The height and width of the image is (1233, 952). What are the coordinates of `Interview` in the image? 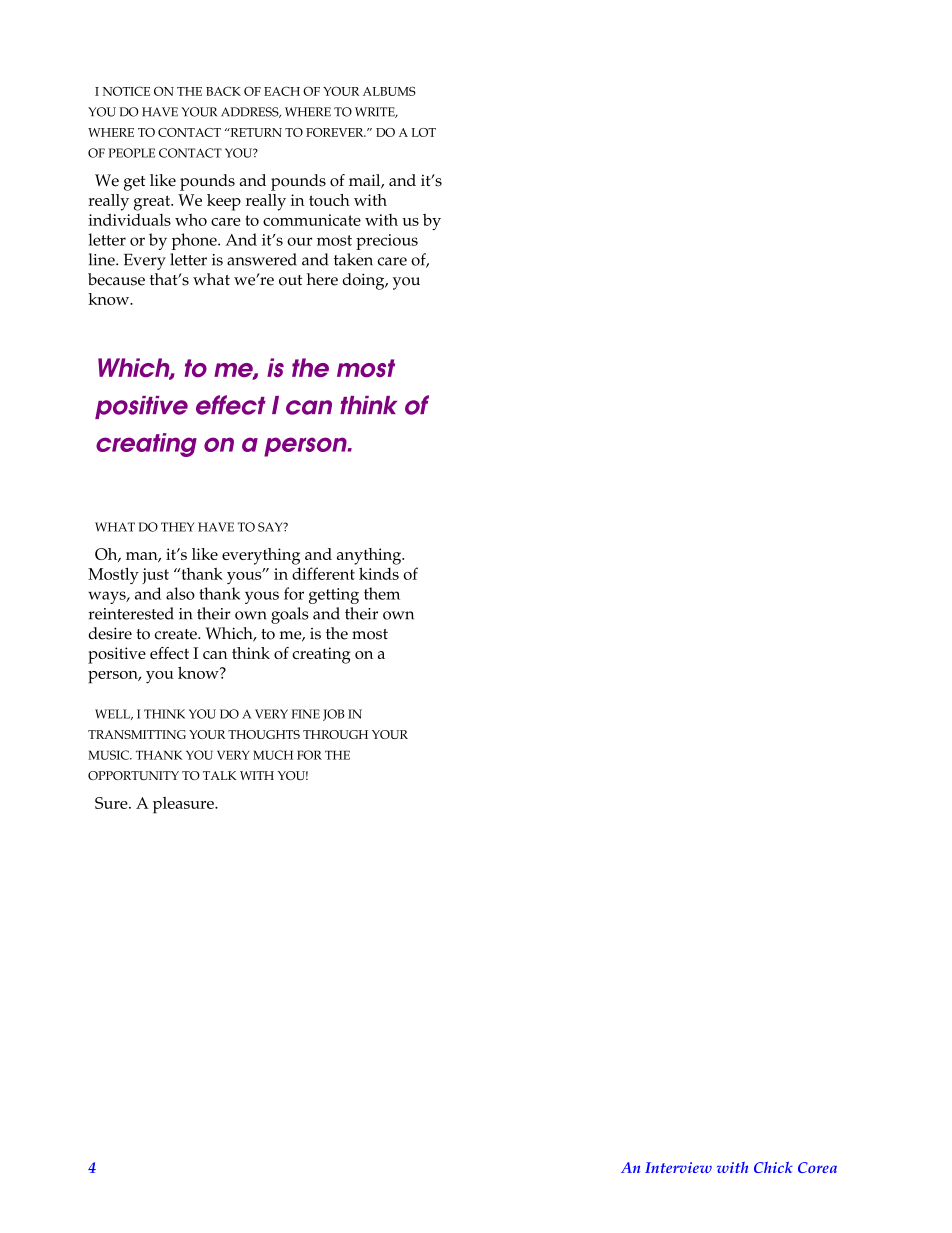 It's located at (678, 1167).
